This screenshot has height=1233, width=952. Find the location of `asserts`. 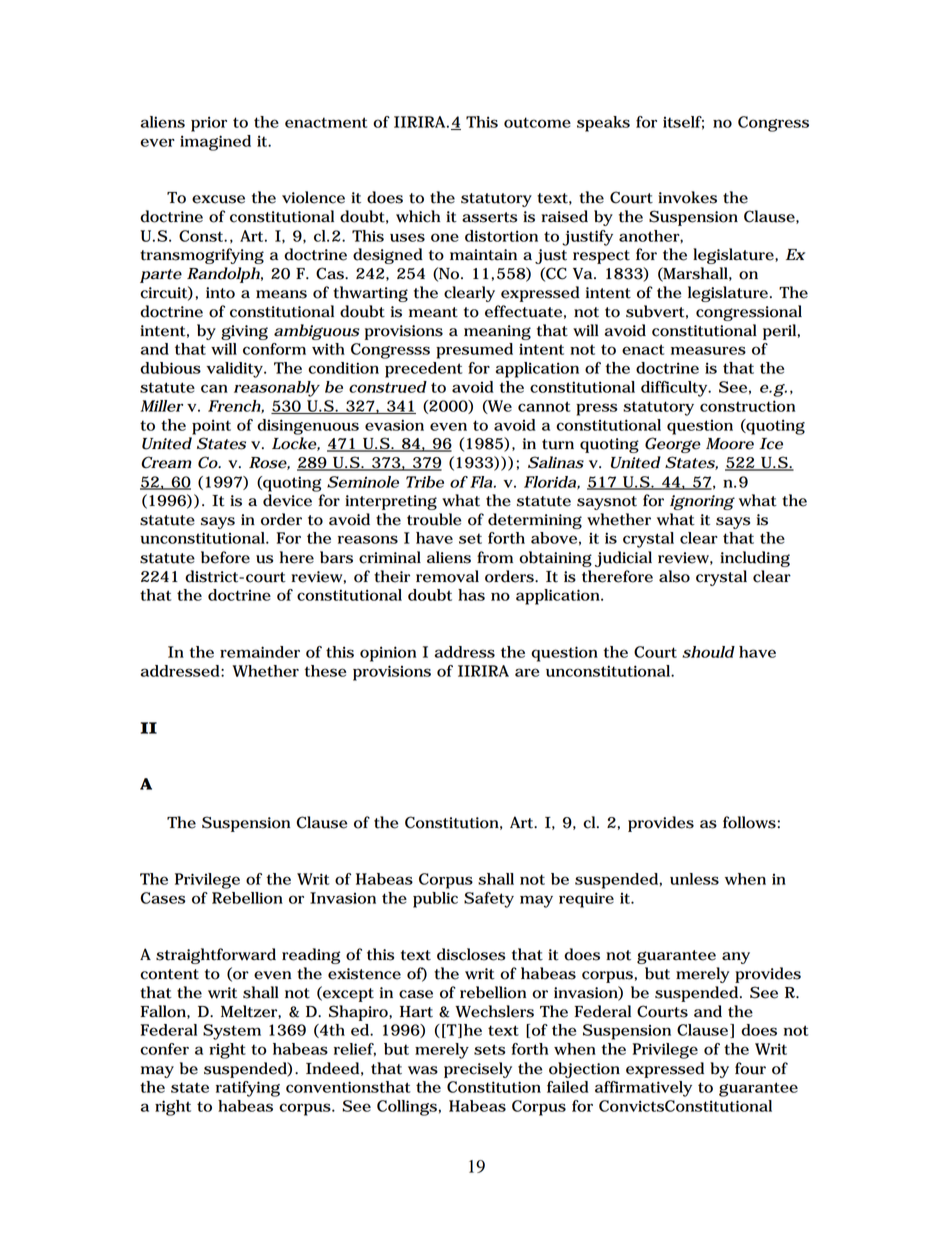

asserts is located at coordinates (489, 217).
